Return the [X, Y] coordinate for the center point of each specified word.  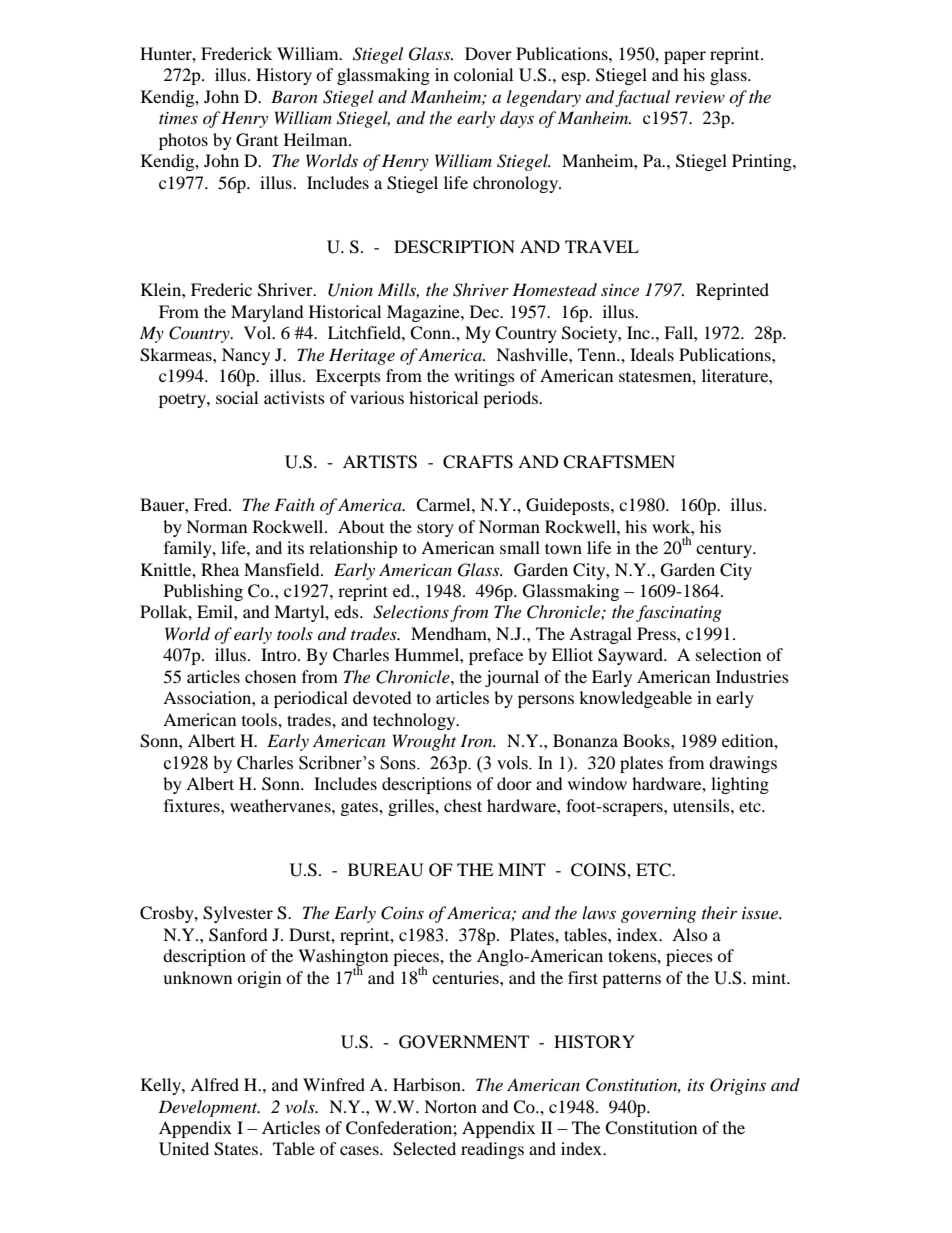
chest [463, 805]
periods [511, 399]
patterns [631, 980]
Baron [294, 96]
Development [209, 1108]
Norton [450, 1106]
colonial [483, 74]
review [700, 97]
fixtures [193, 805]
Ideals [652, 354]
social [237, 397]
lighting [740, 785]
